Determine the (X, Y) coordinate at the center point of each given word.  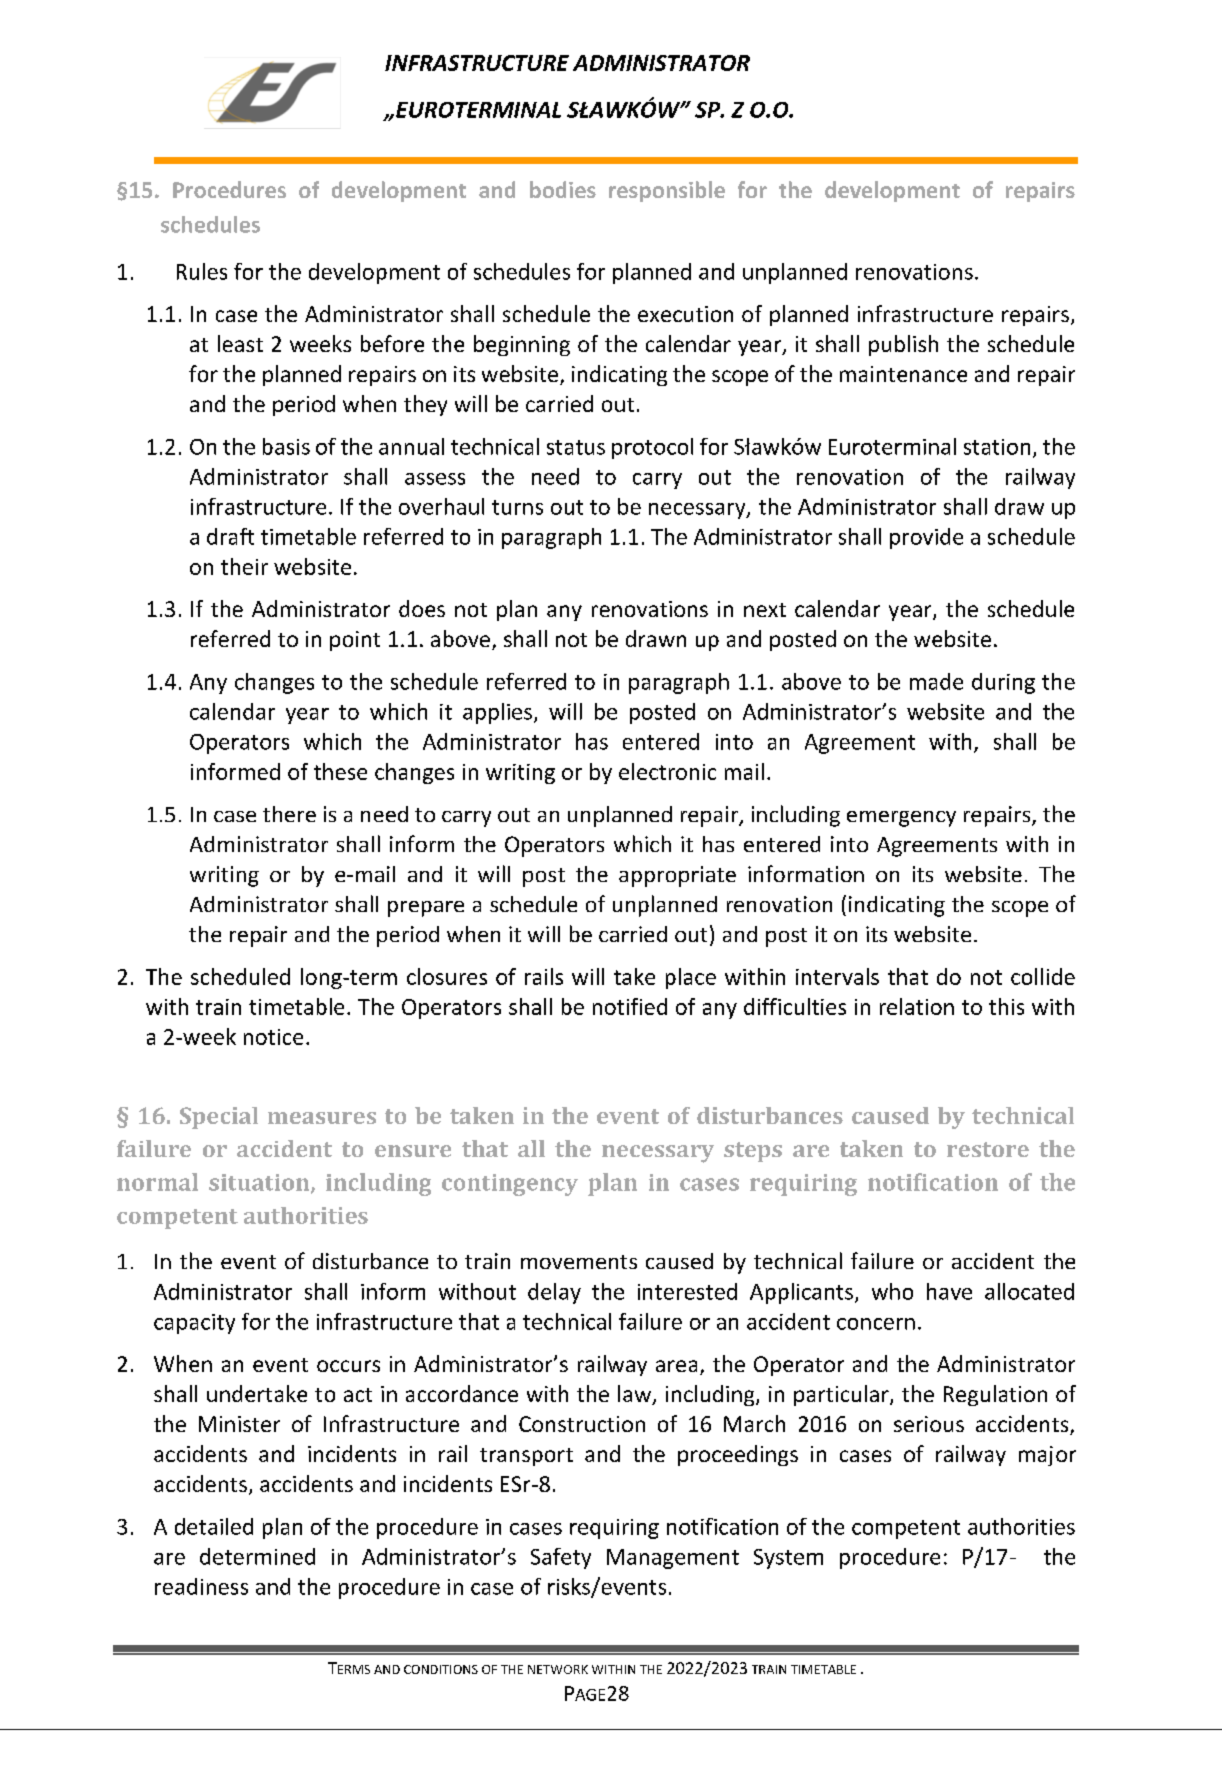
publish (903, 345)
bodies (563, 189)
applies (497, 713)
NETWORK (558, 1669)
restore (988, 1149)
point (355, 641)
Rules (202, 271)
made (936, 681)
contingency (510, 1185)
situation (260, 1183)
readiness (201, 1586)
